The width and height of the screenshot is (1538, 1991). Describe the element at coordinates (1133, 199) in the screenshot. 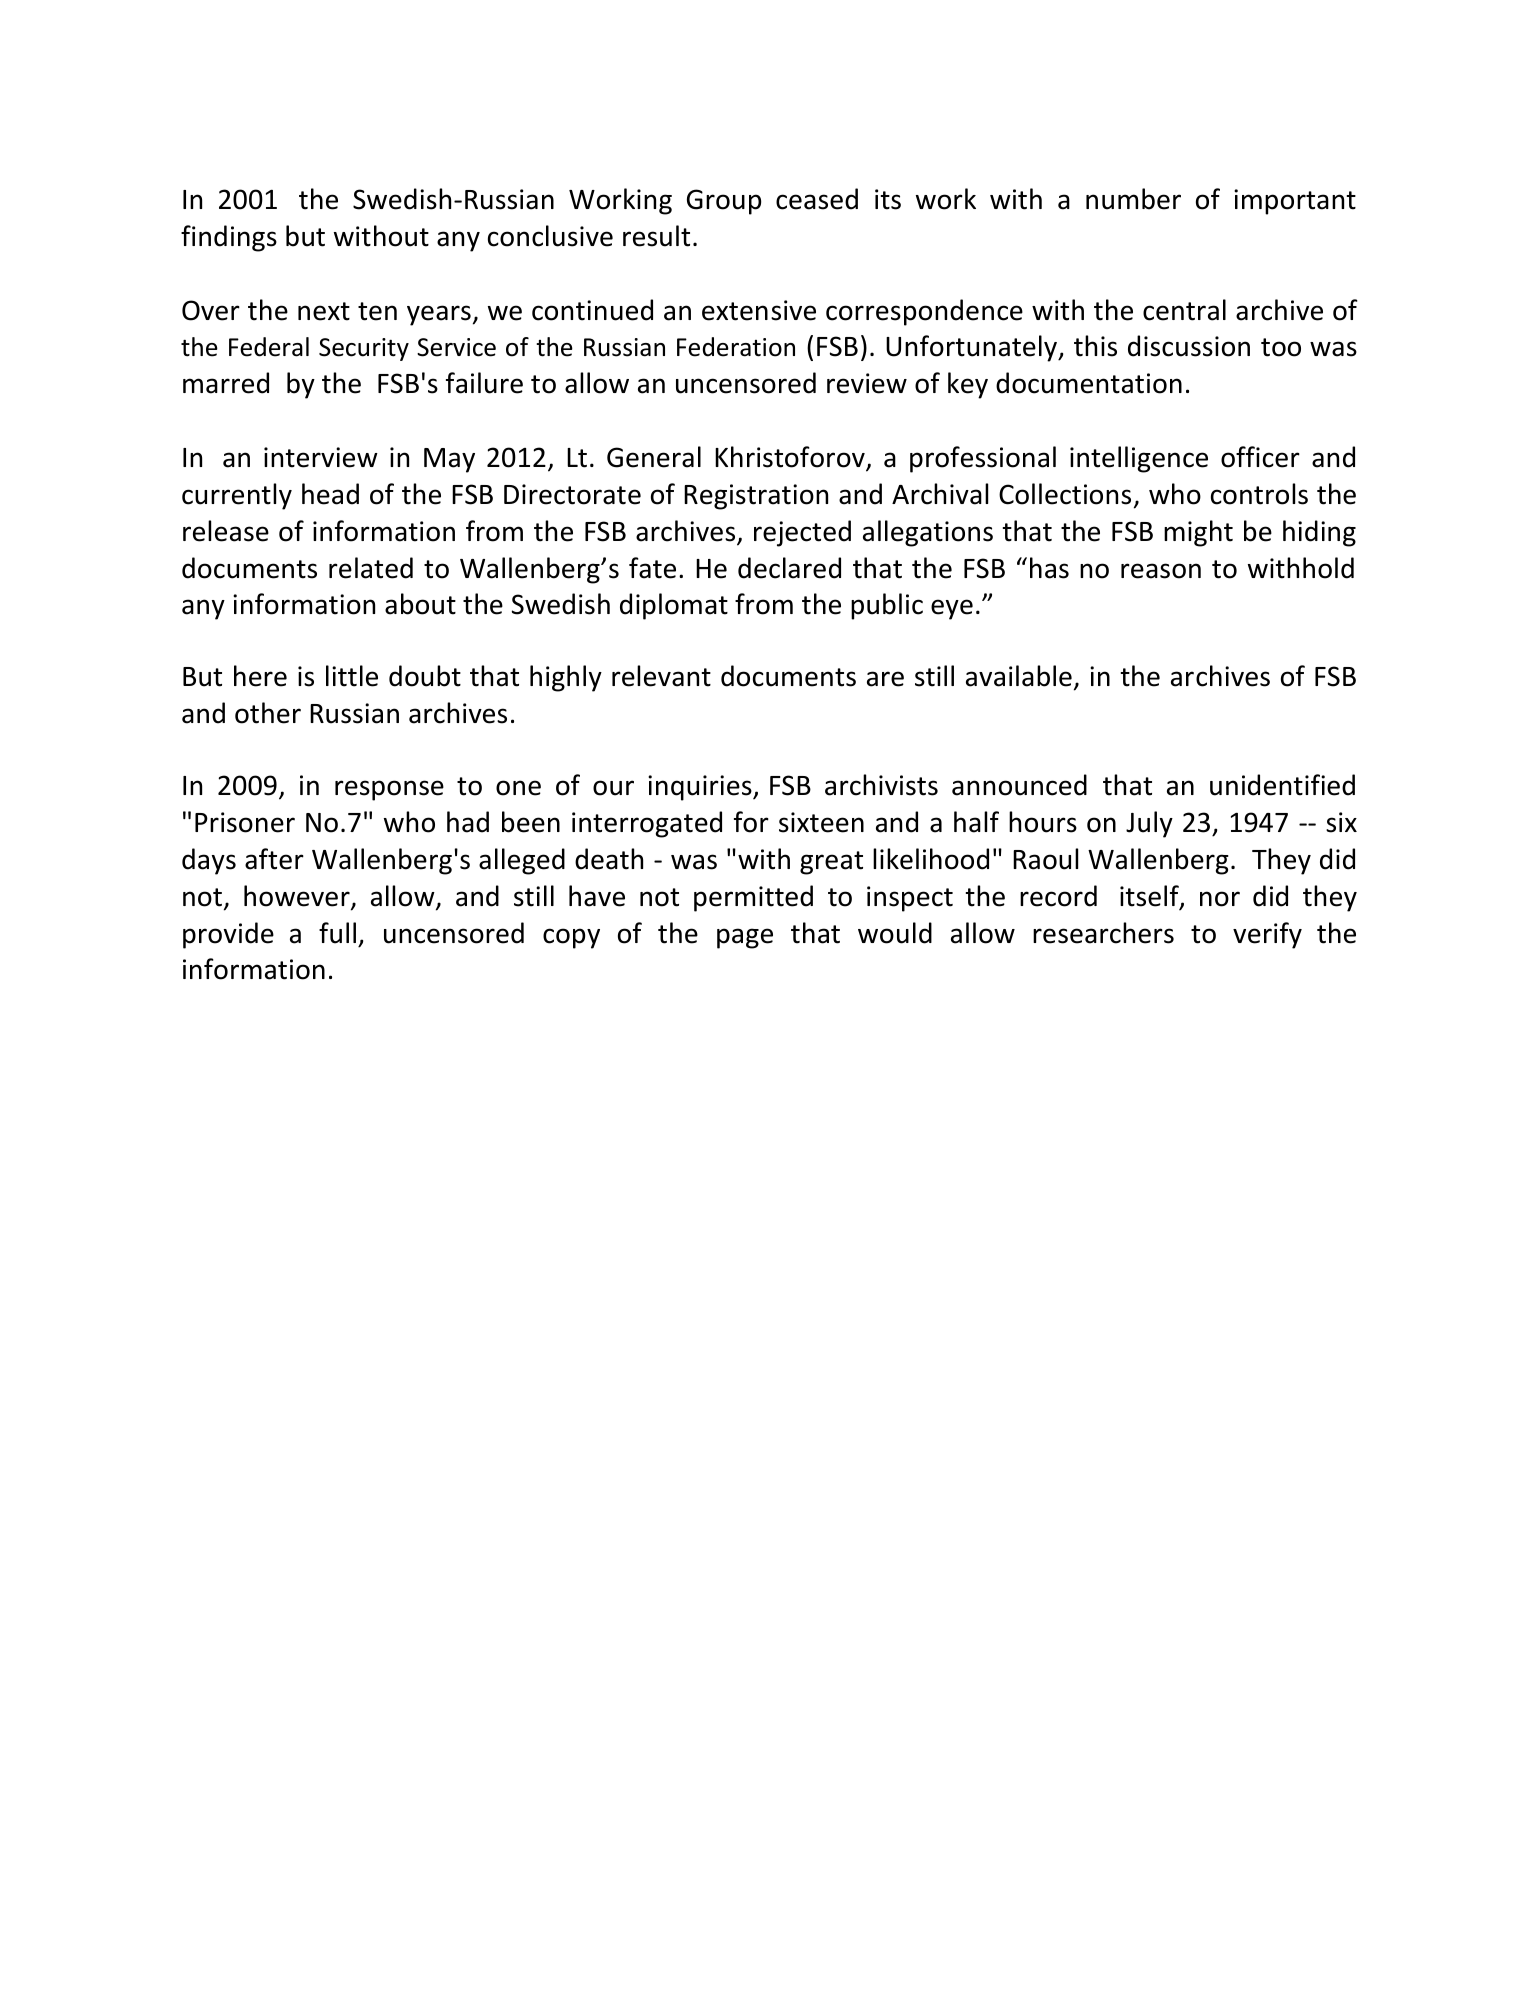

I see `number` at that location.
